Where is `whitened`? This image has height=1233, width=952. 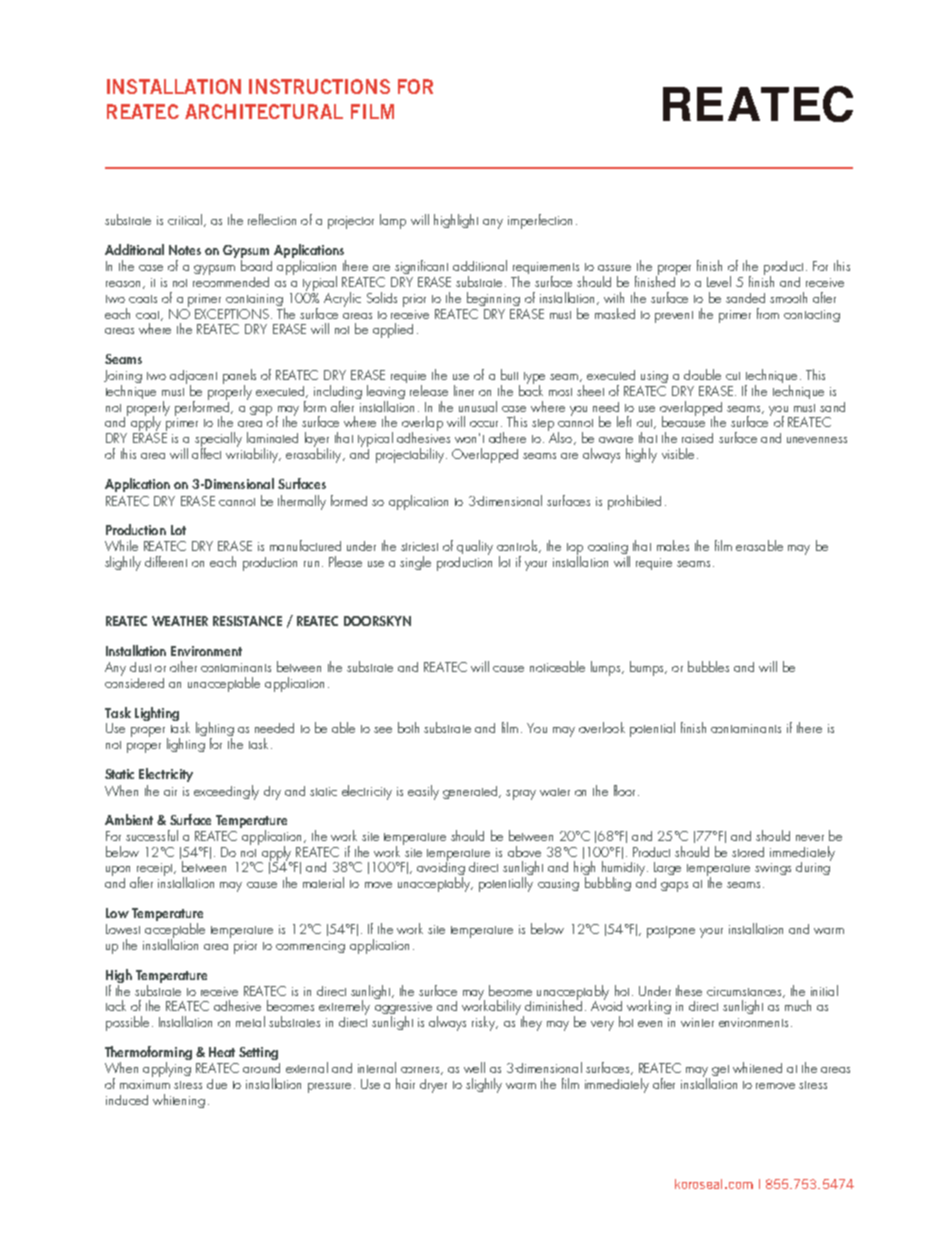
whitened is located at coordinates (757, 1067).
